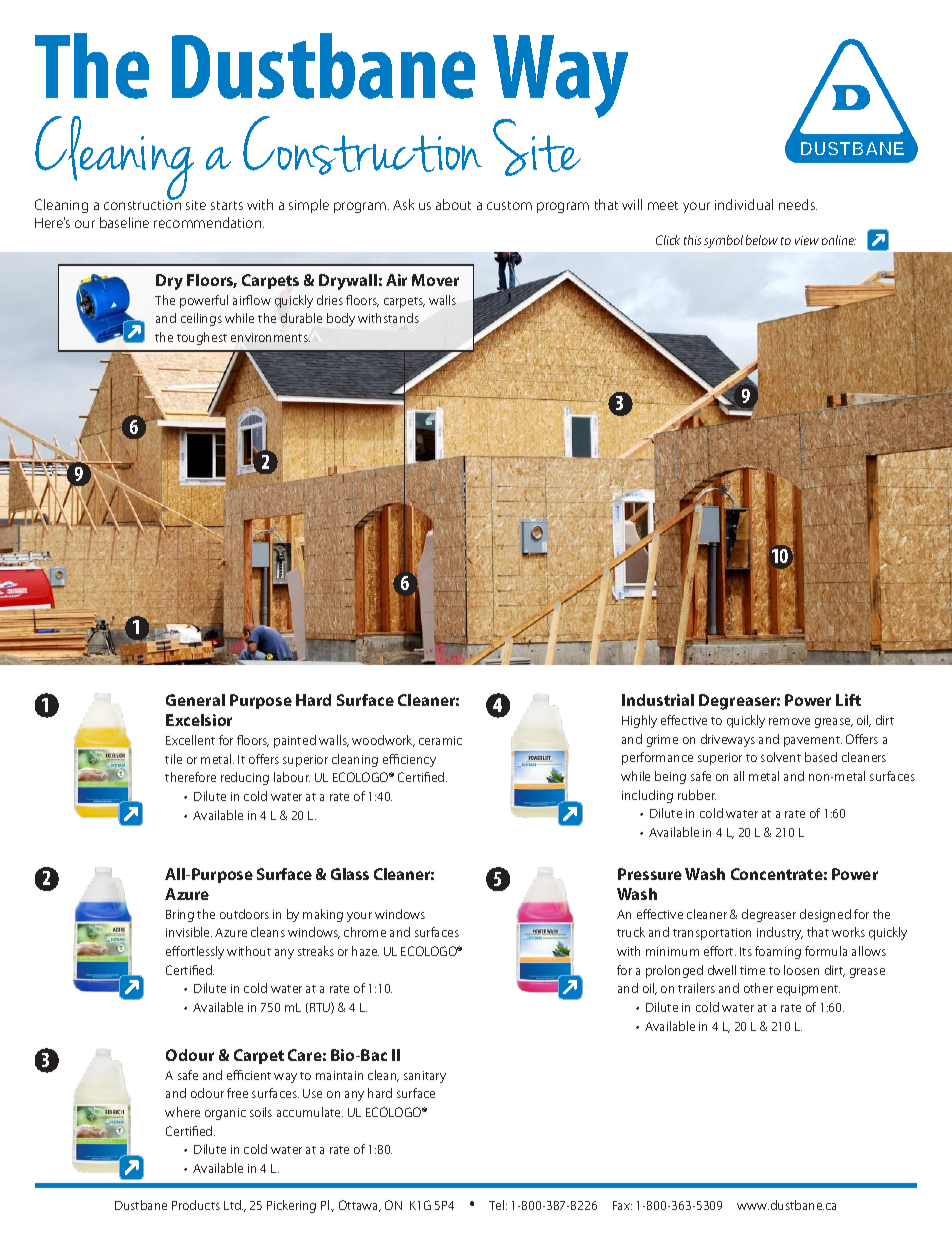 The width and height of the image is (952, 1233). I want to click on below, so click(762, 240).
